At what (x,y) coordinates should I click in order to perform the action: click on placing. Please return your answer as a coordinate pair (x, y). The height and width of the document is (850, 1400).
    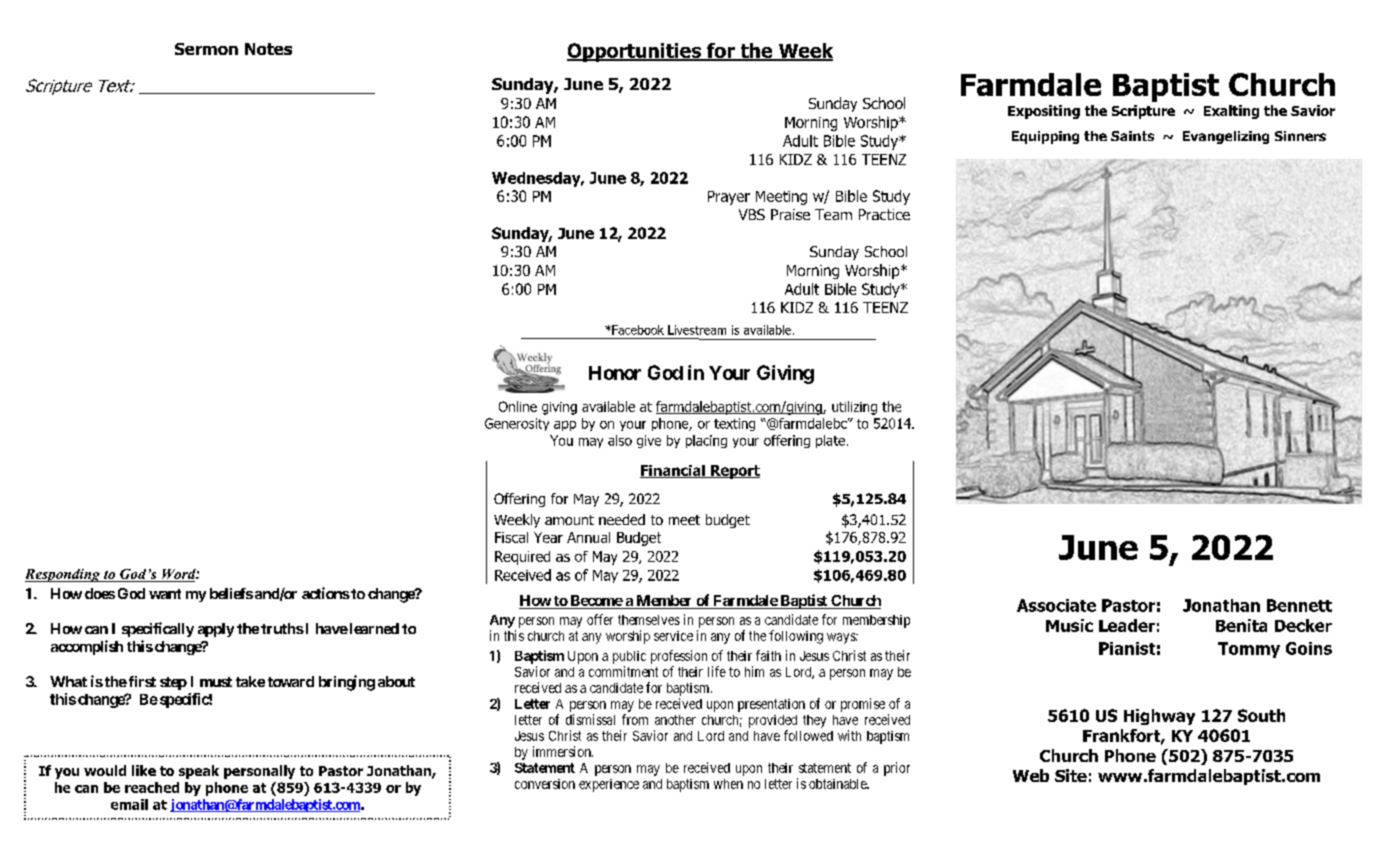
    Looking at the image, I should click on (706, 441).
